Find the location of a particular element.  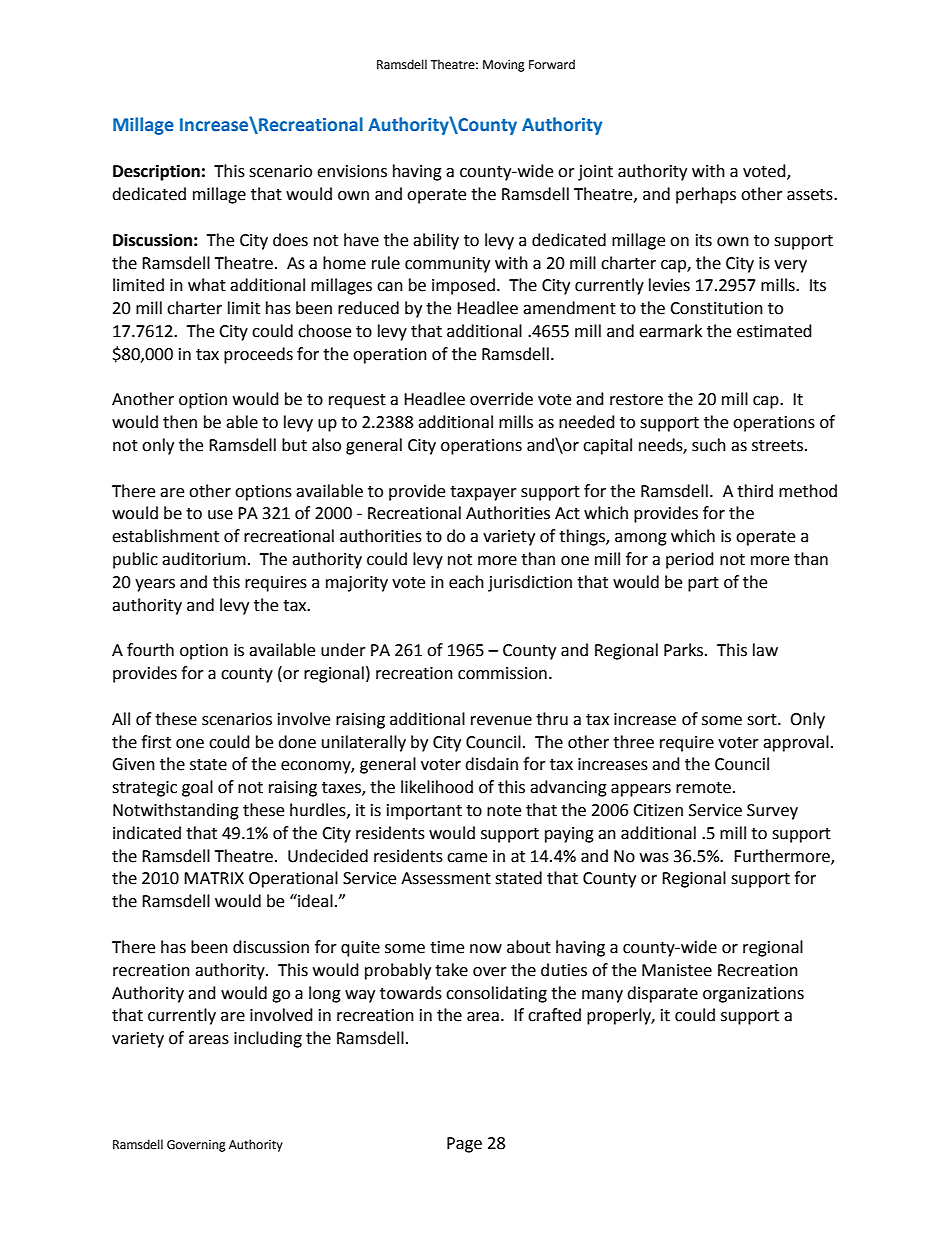

including is located at coordinates (268, 1039).
